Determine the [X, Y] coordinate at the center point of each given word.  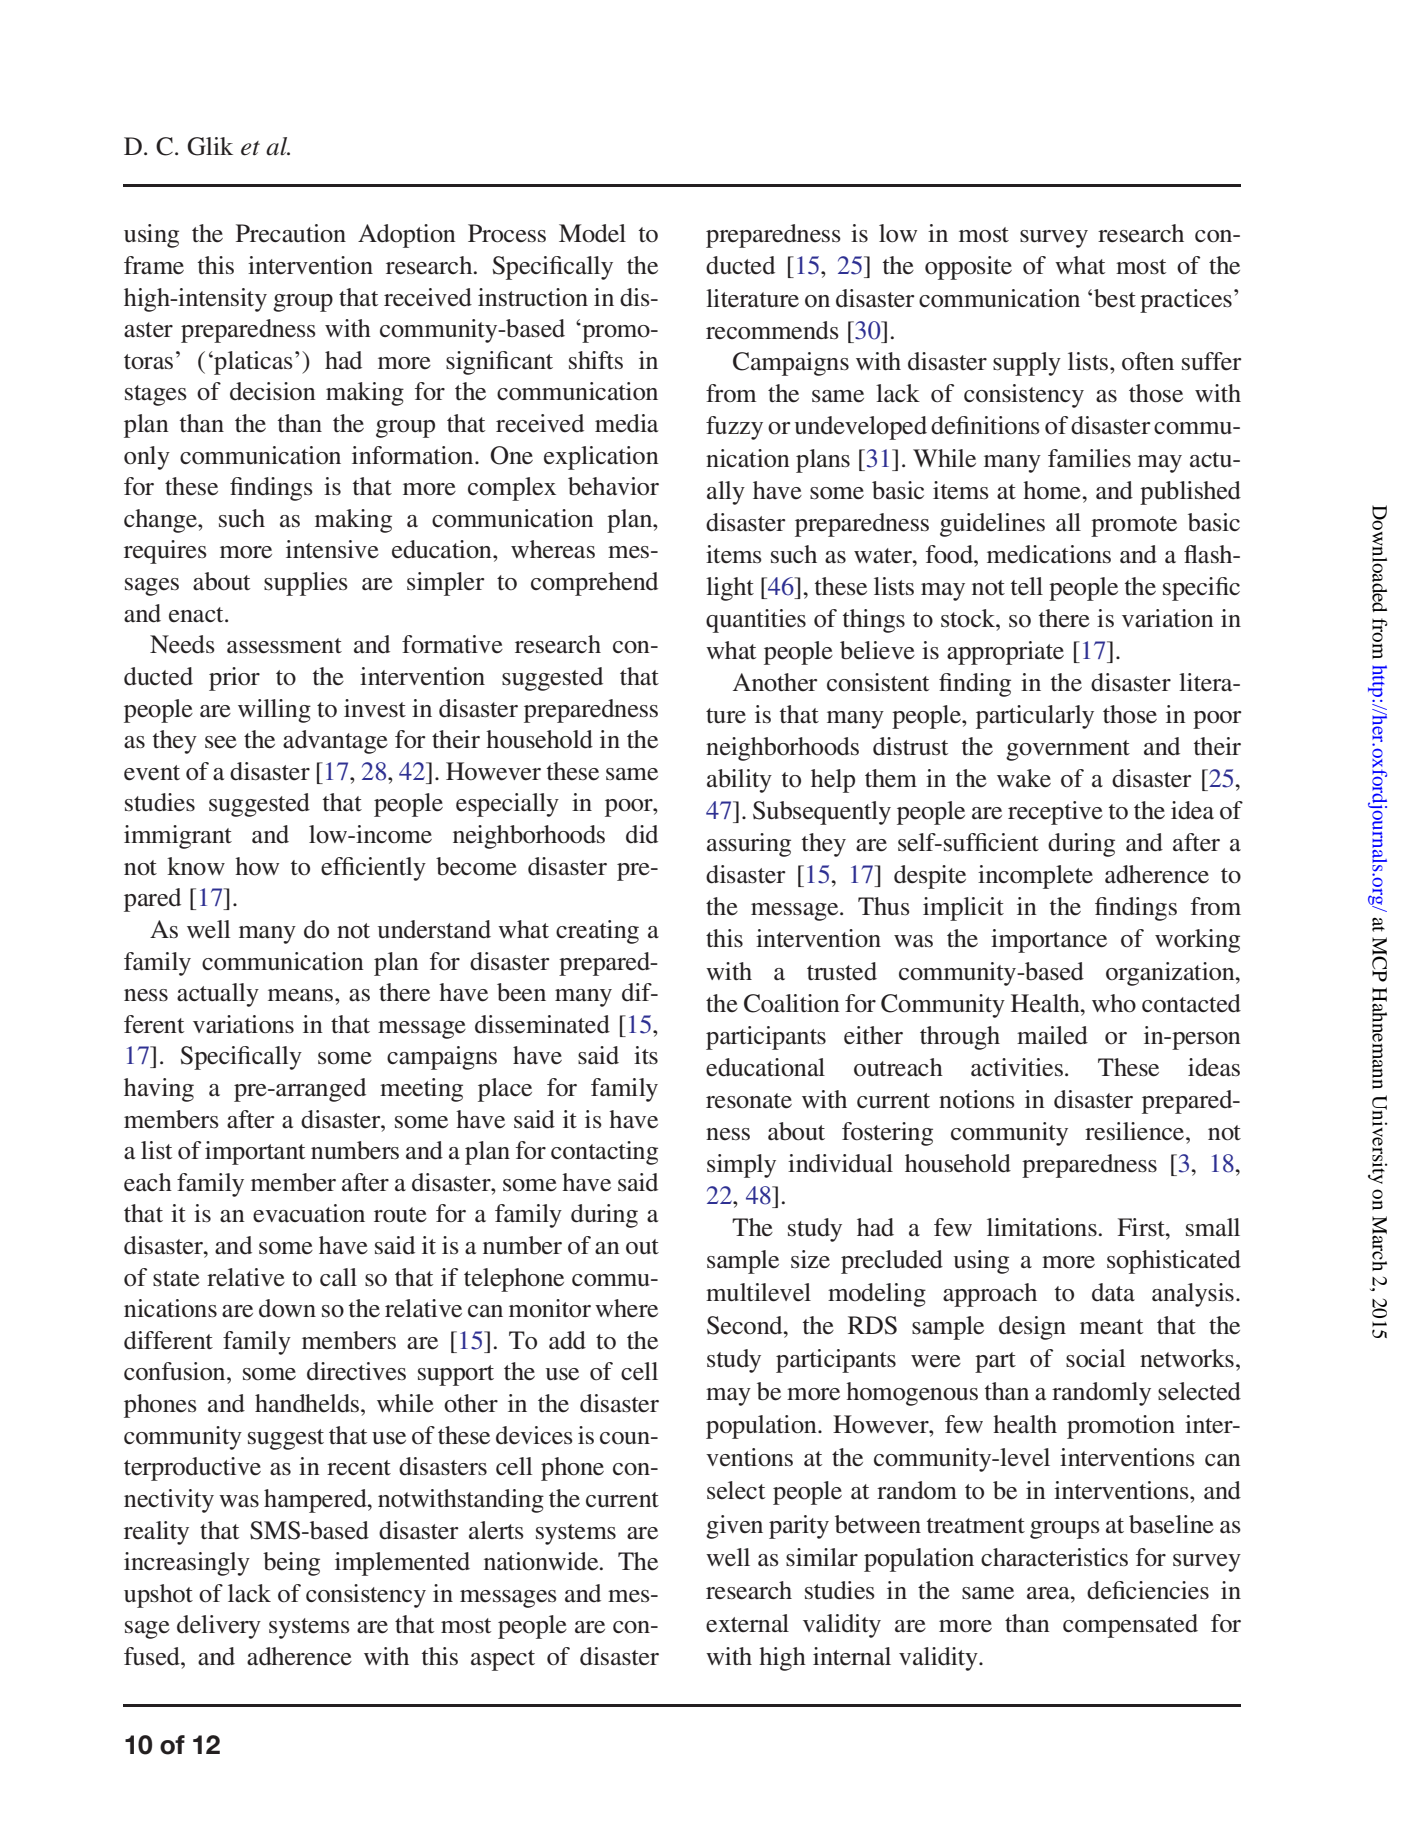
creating [597, 932]
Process [507, 233]
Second [746, 1325]
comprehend [594, 584]
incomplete [1035, 877]
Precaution [291, 233]
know [196, 866]
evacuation [309, 1213]
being [291, 1564]
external [747, 1623]
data [1113, 1292]
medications [1049, 554]
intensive [332, 549]
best [1115, 298]
